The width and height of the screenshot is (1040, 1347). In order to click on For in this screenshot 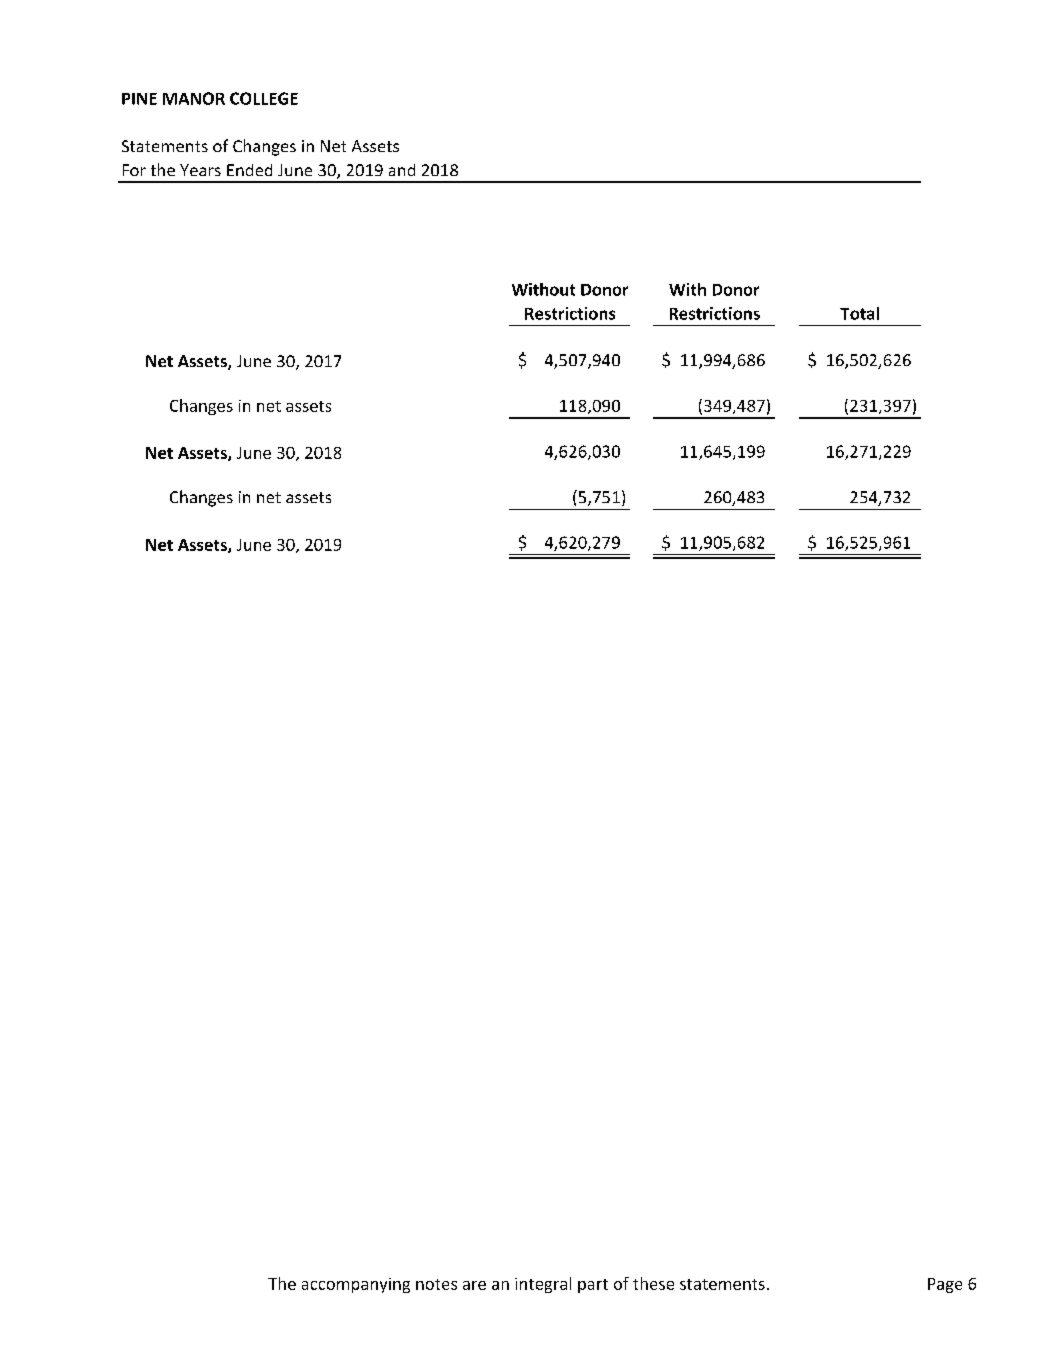, I will do `click(134, 170)`.
